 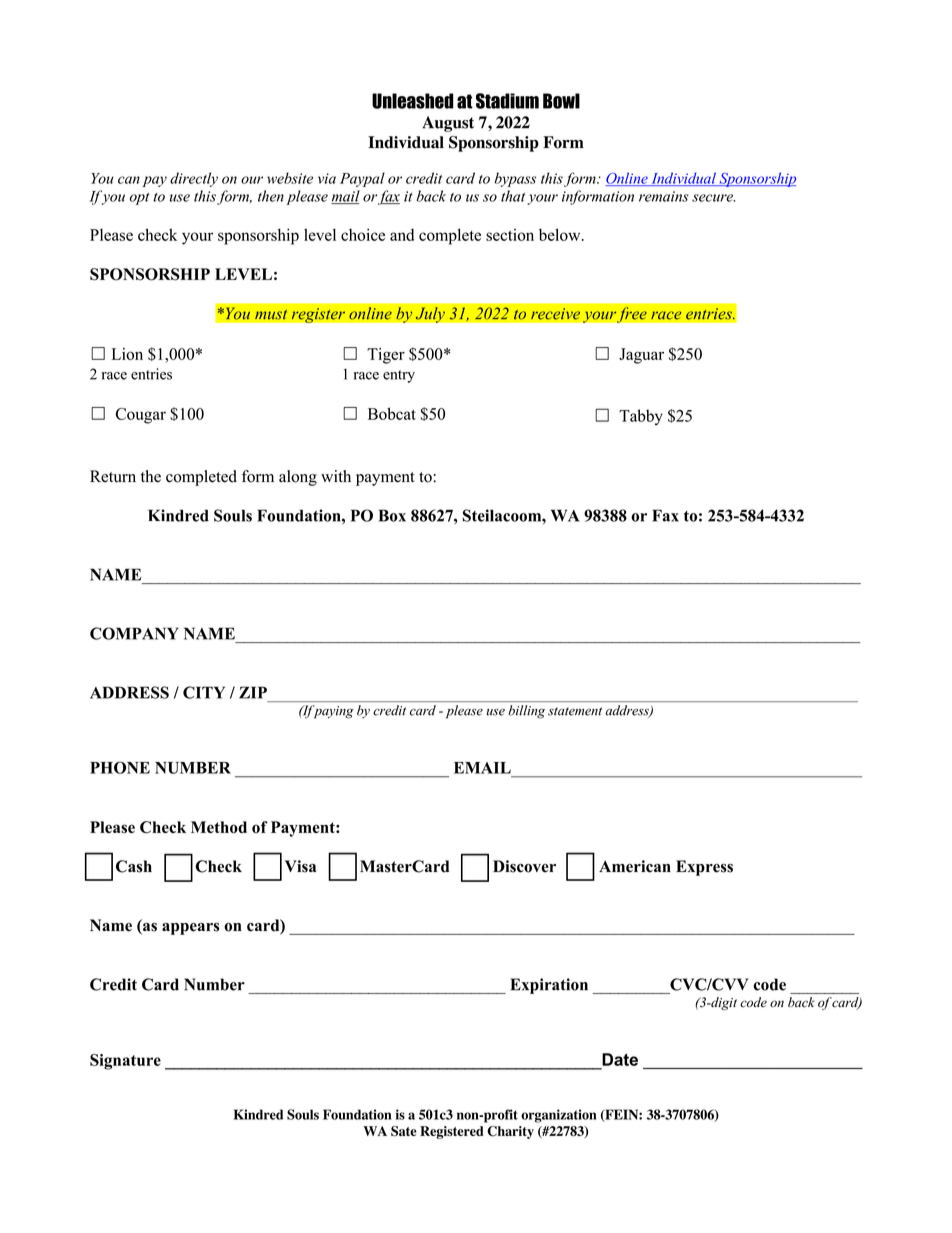 What do you see at coordinates (664, 196) in the document?
I see `remains` at bounding box center [664, 196].
